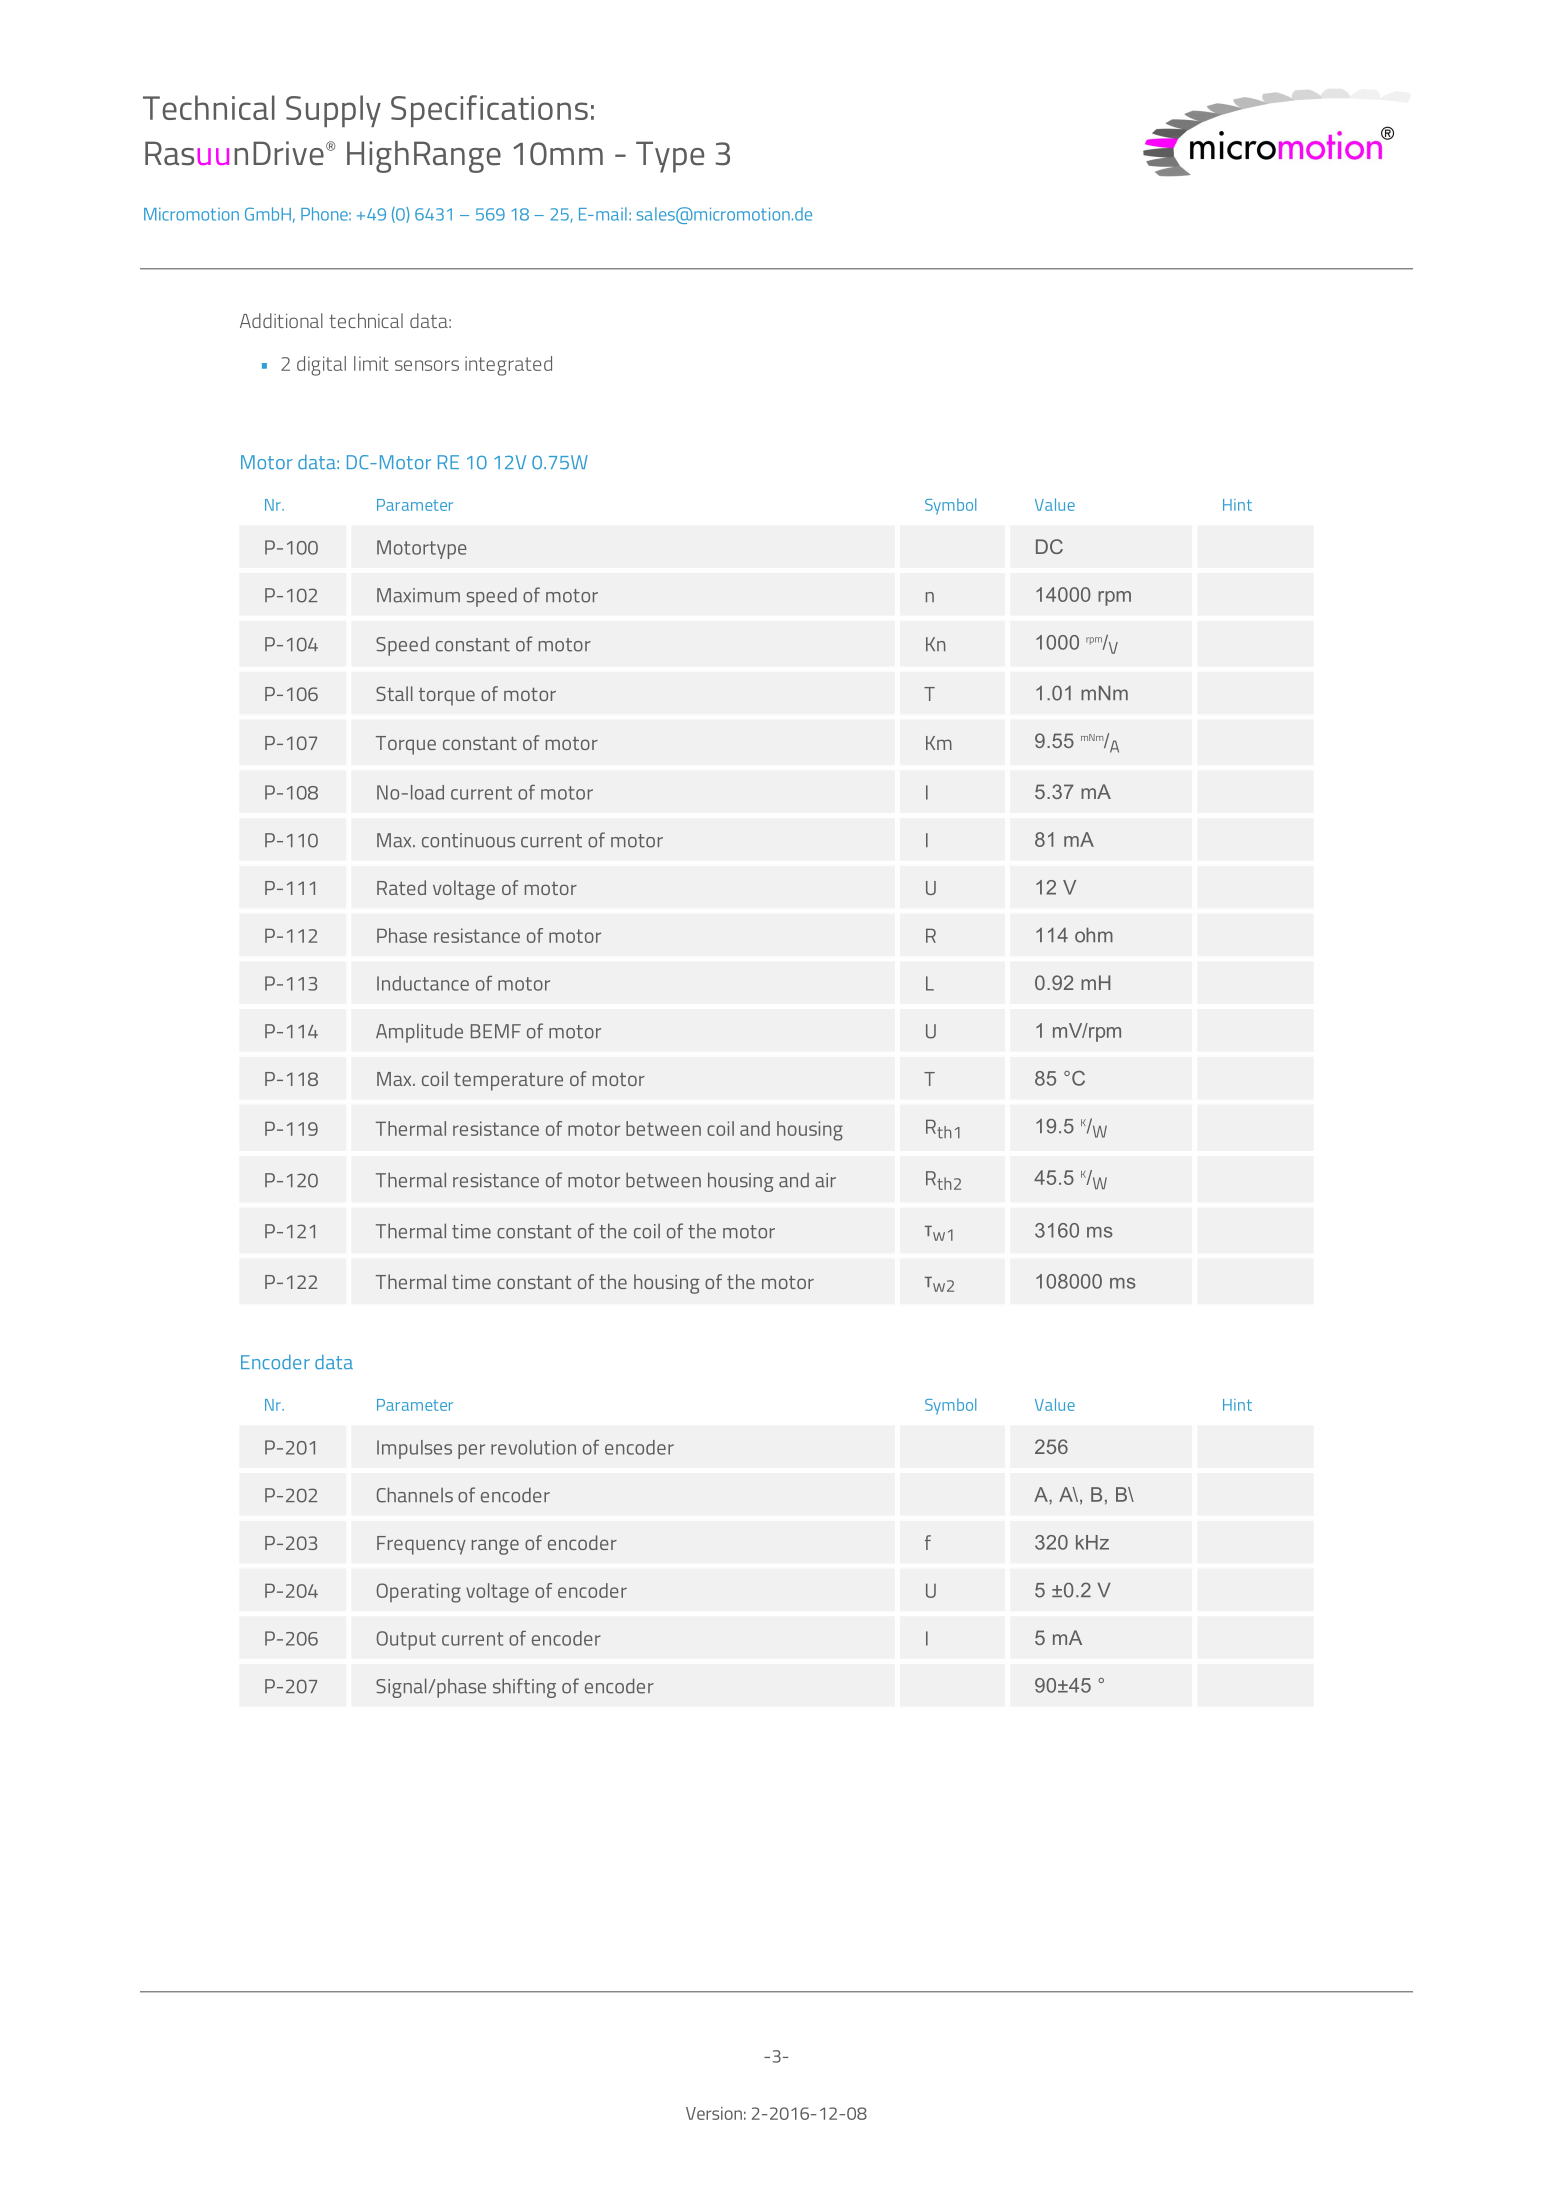 Image resolution: width=1553 pixels, height=2189 pixels. What do you see at coordinates (524, 1688) in the screenshot?
I see `shifting` at bounding box center [524, 1688].
